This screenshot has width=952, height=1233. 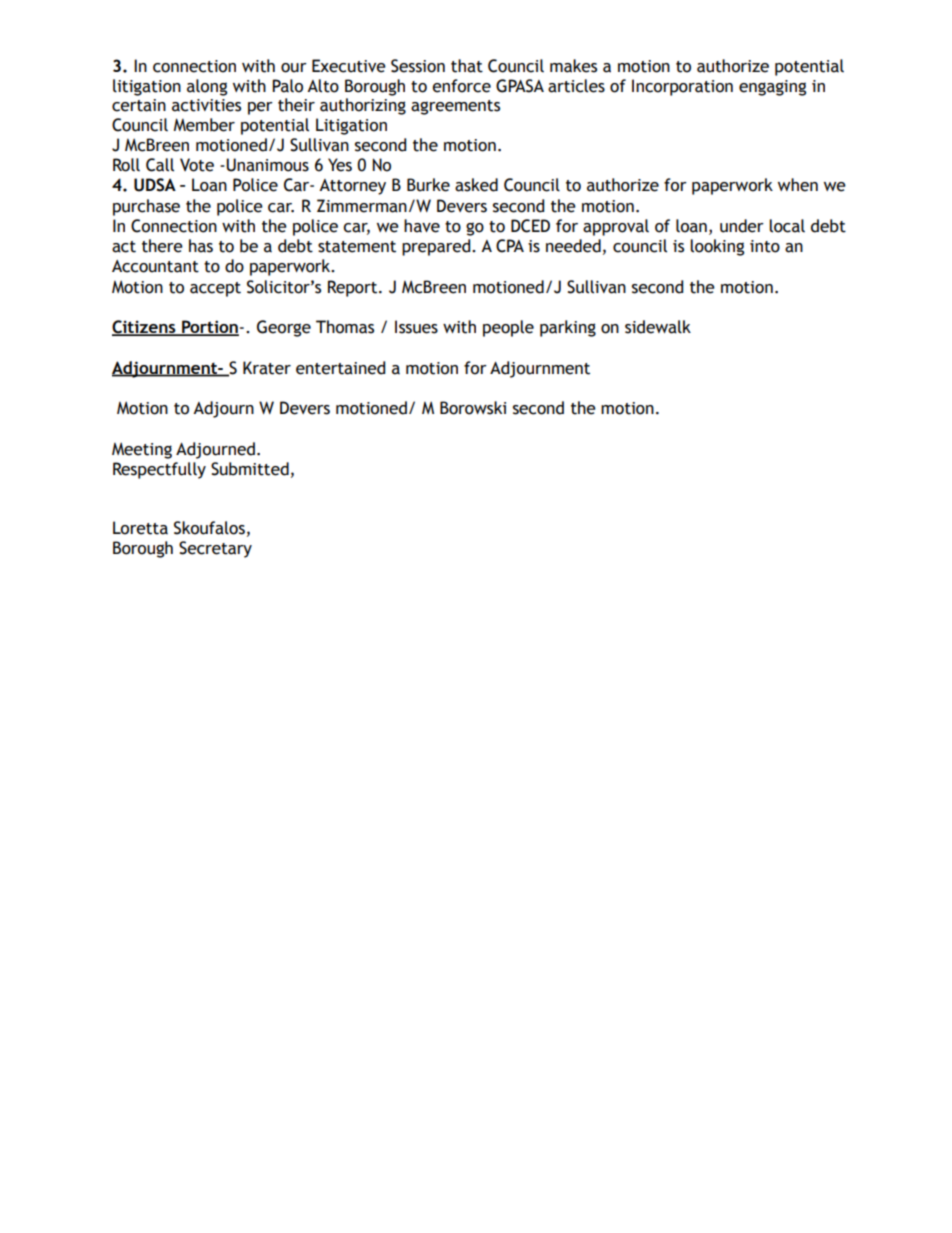 I want to click on enforce, so click(x=461, y=86).
